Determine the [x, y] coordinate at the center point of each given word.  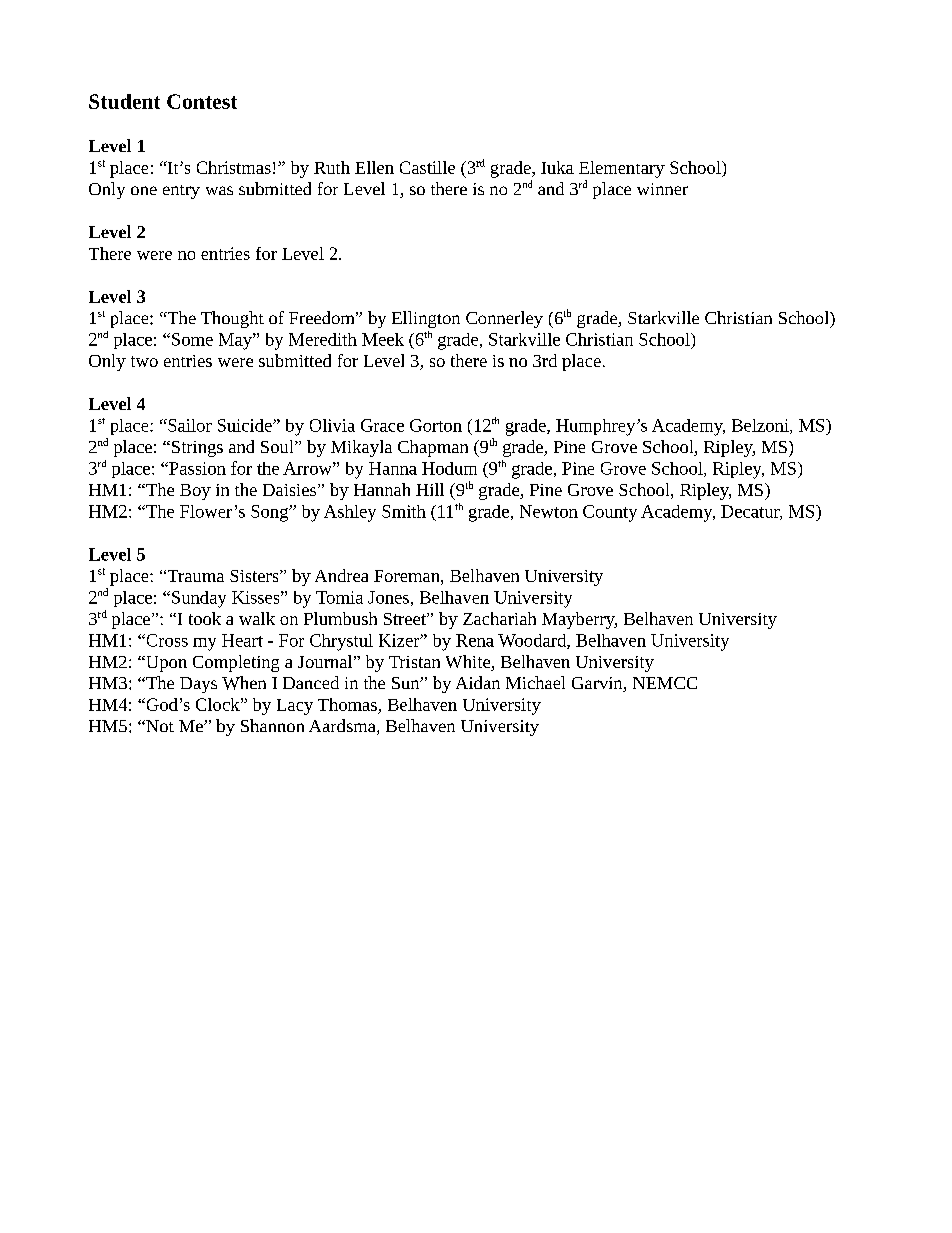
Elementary [622, 169]
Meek [383, 339]
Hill [430, 489]
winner [662, 189]
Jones [388, 597]
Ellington [426, 319]
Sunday [199, 599]
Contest [202, 101]
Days [198, 685]
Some [192, 339]
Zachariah [499, 618]
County [610, 513]
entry [181, 192]
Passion [196, 468]
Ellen [374, 167]
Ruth [332, 167]
